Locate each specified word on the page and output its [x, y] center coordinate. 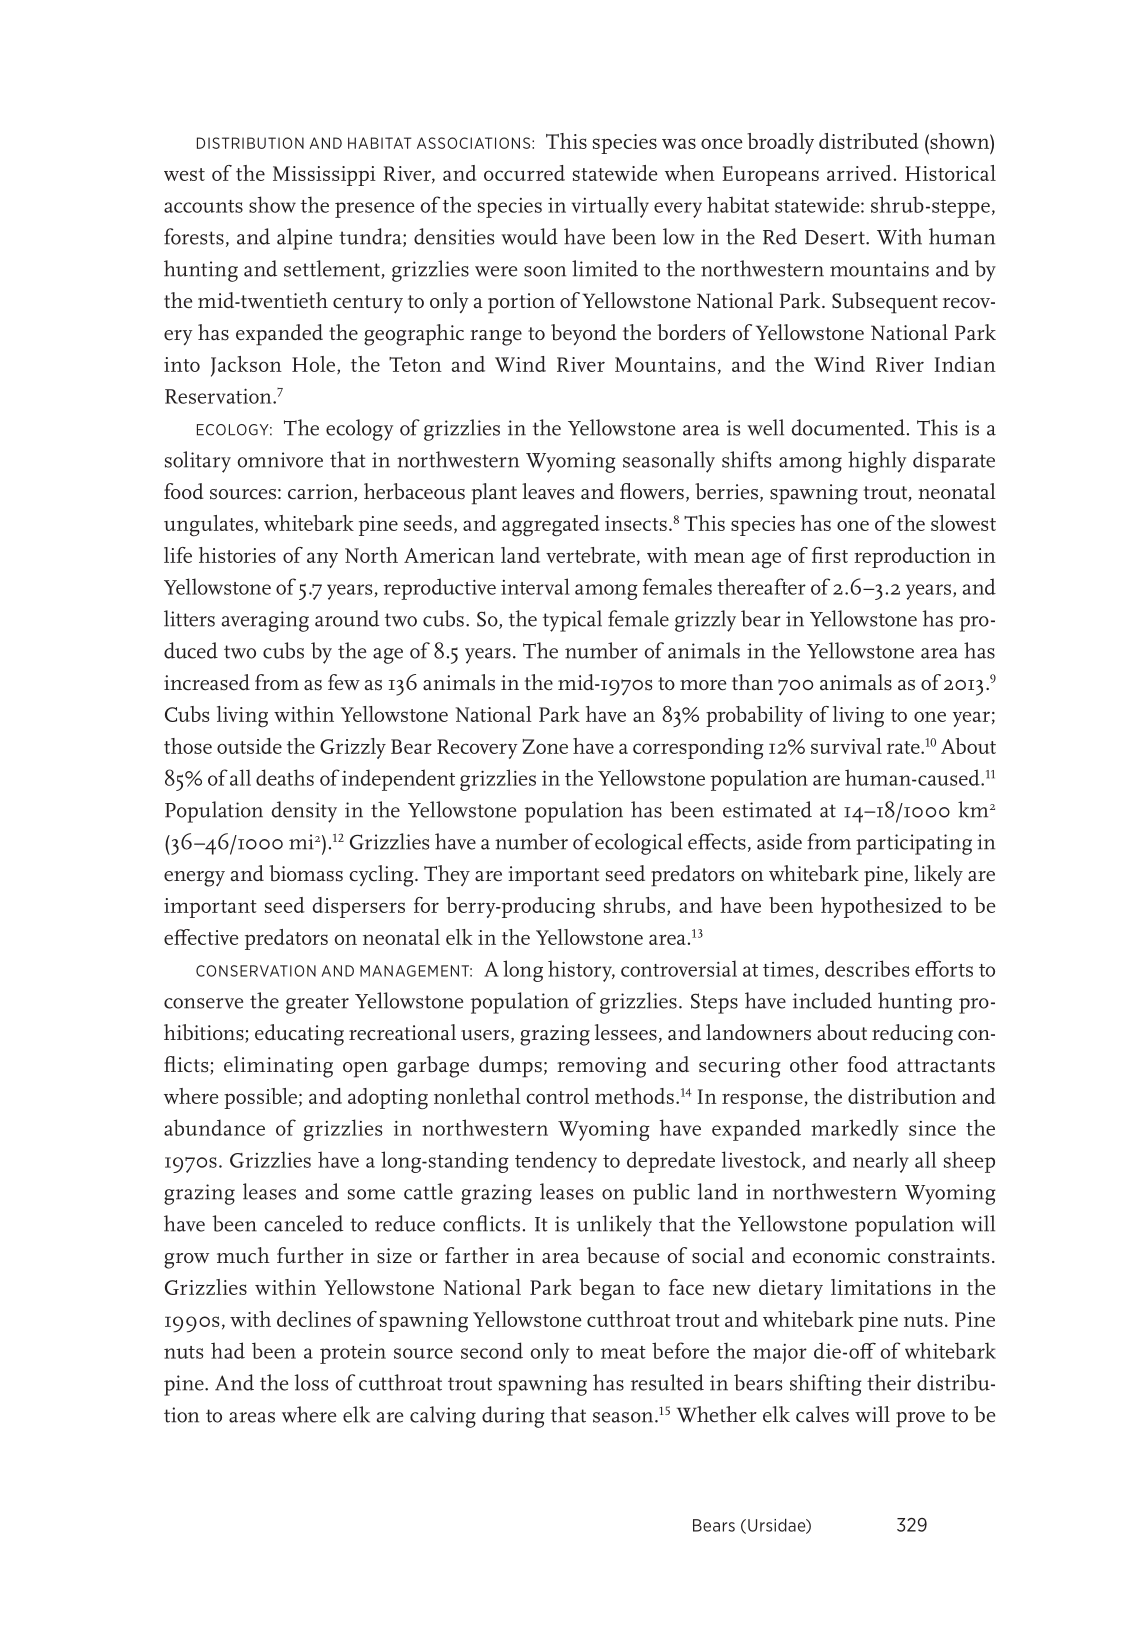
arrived [859, 173]
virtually [610, 207]
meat [623, 1352]
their [889, 1382]
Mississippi [324, 176]
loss [312, 1382]
